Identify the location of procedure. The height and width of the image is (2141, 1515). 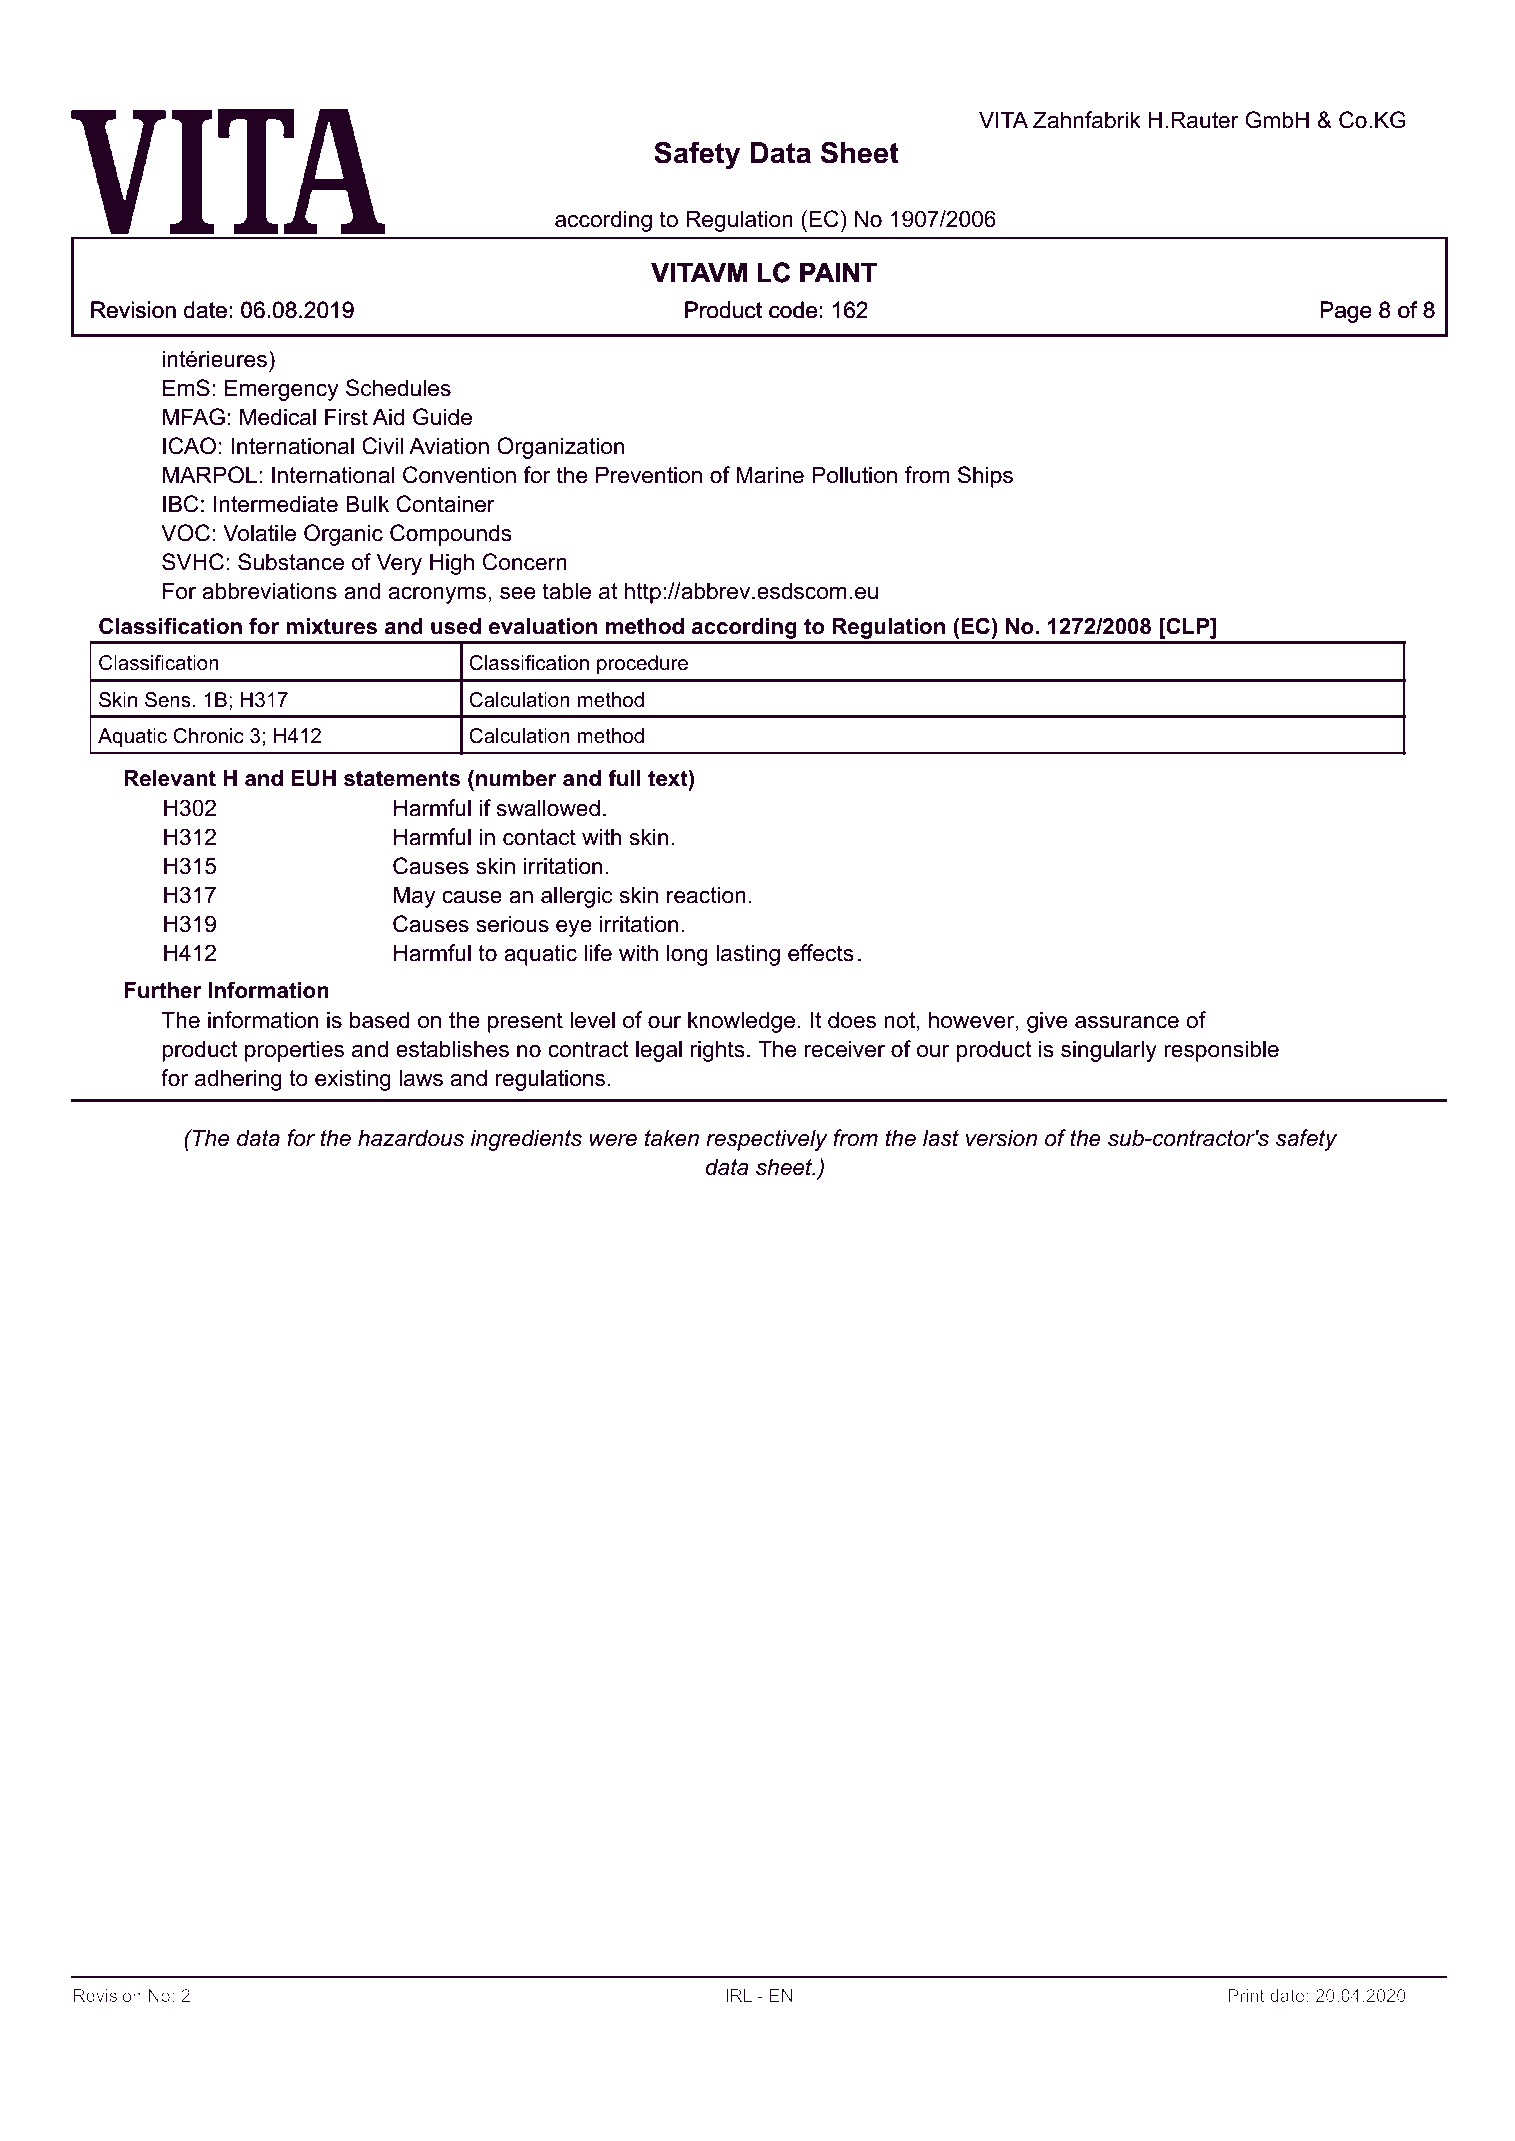
(642, 664).
